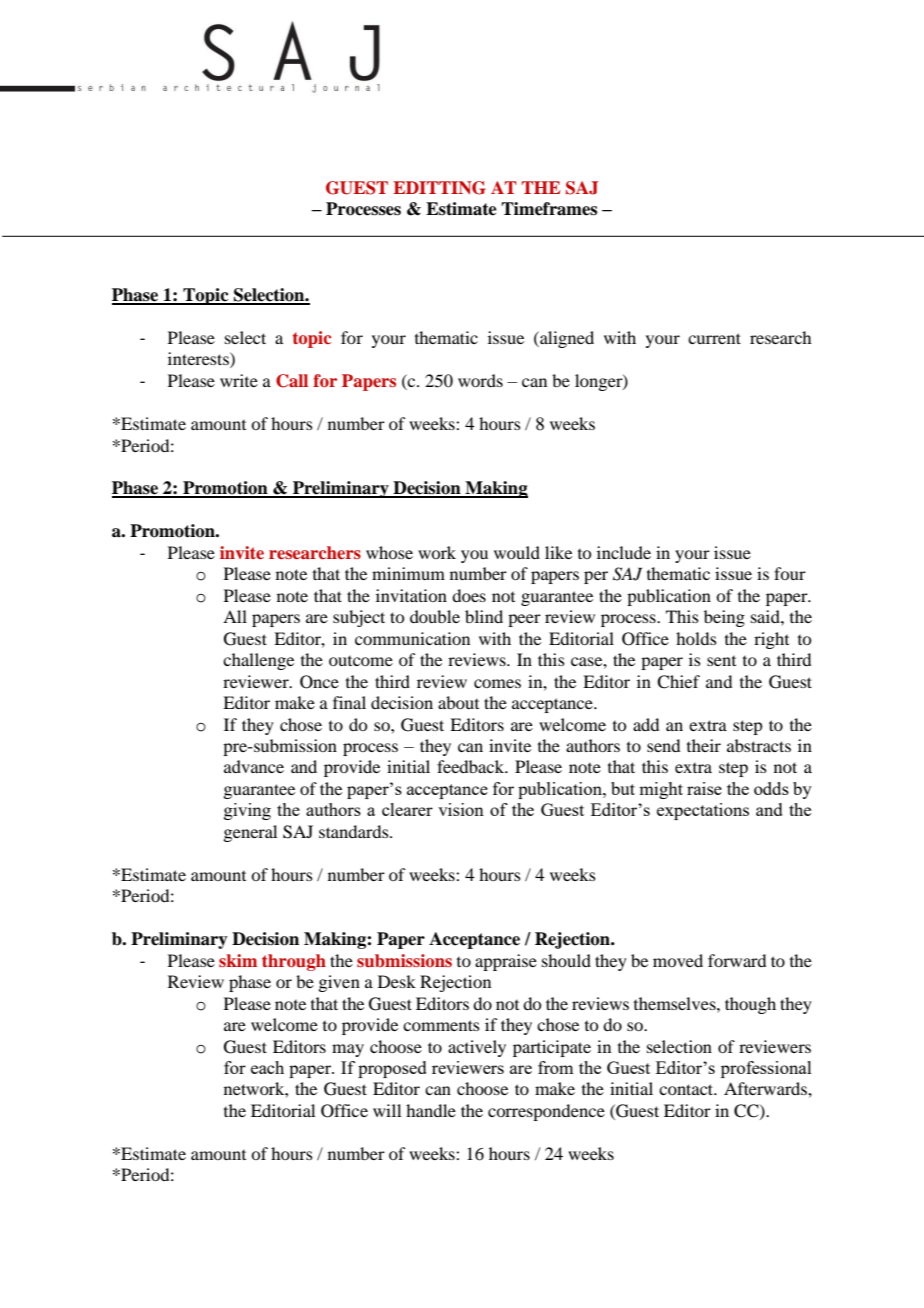 Image resolution: width=924 pixels, height=1308 pixels. I want to click on Timeframes, so click(549, 209).
